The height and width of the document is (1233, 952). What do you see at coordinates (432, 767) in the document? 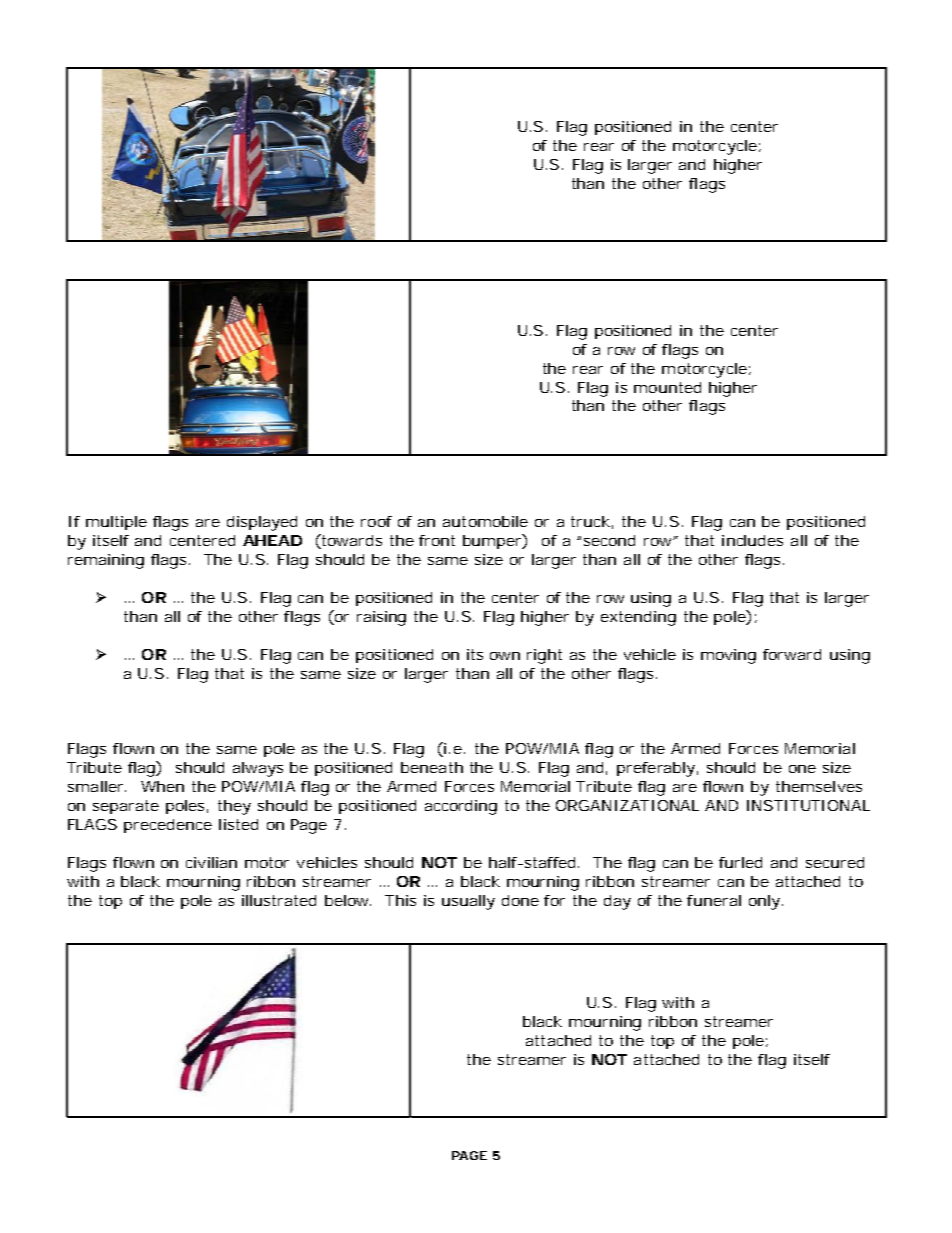
I see `beneath` at bounding box center [432, 767].
